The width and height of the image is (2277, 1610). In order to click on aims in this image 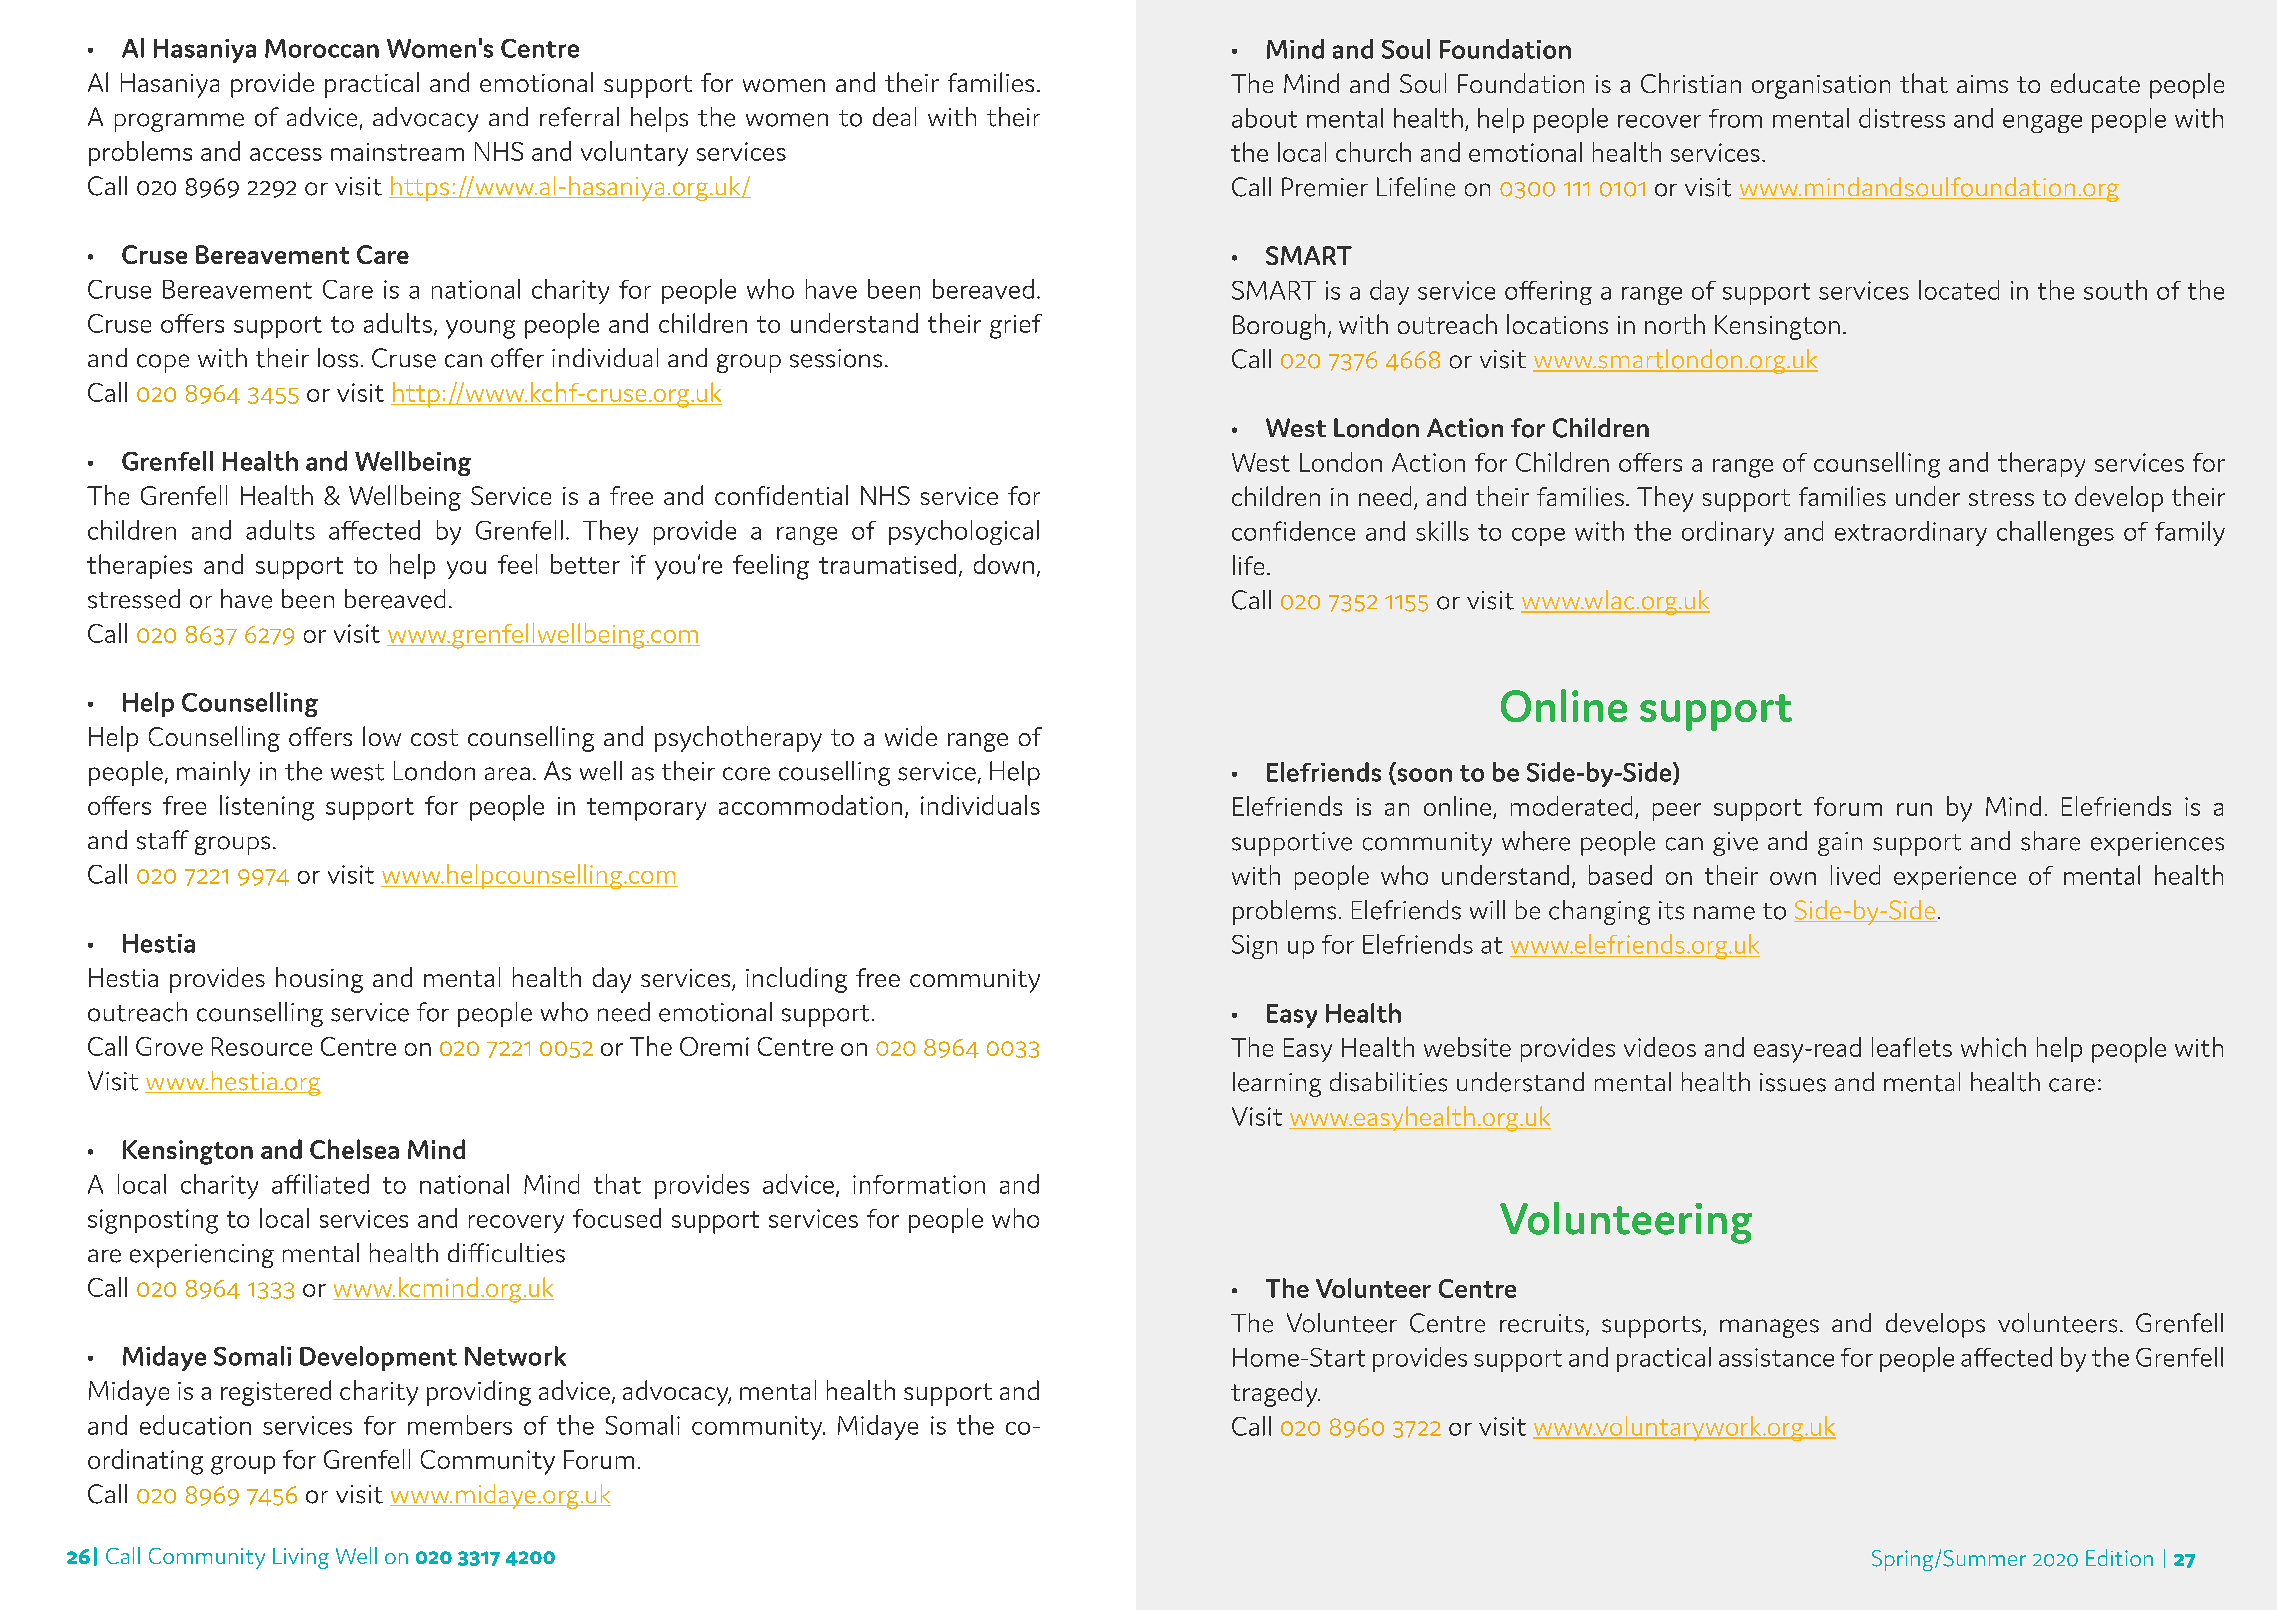, I will do `click(1982, 84)`.
